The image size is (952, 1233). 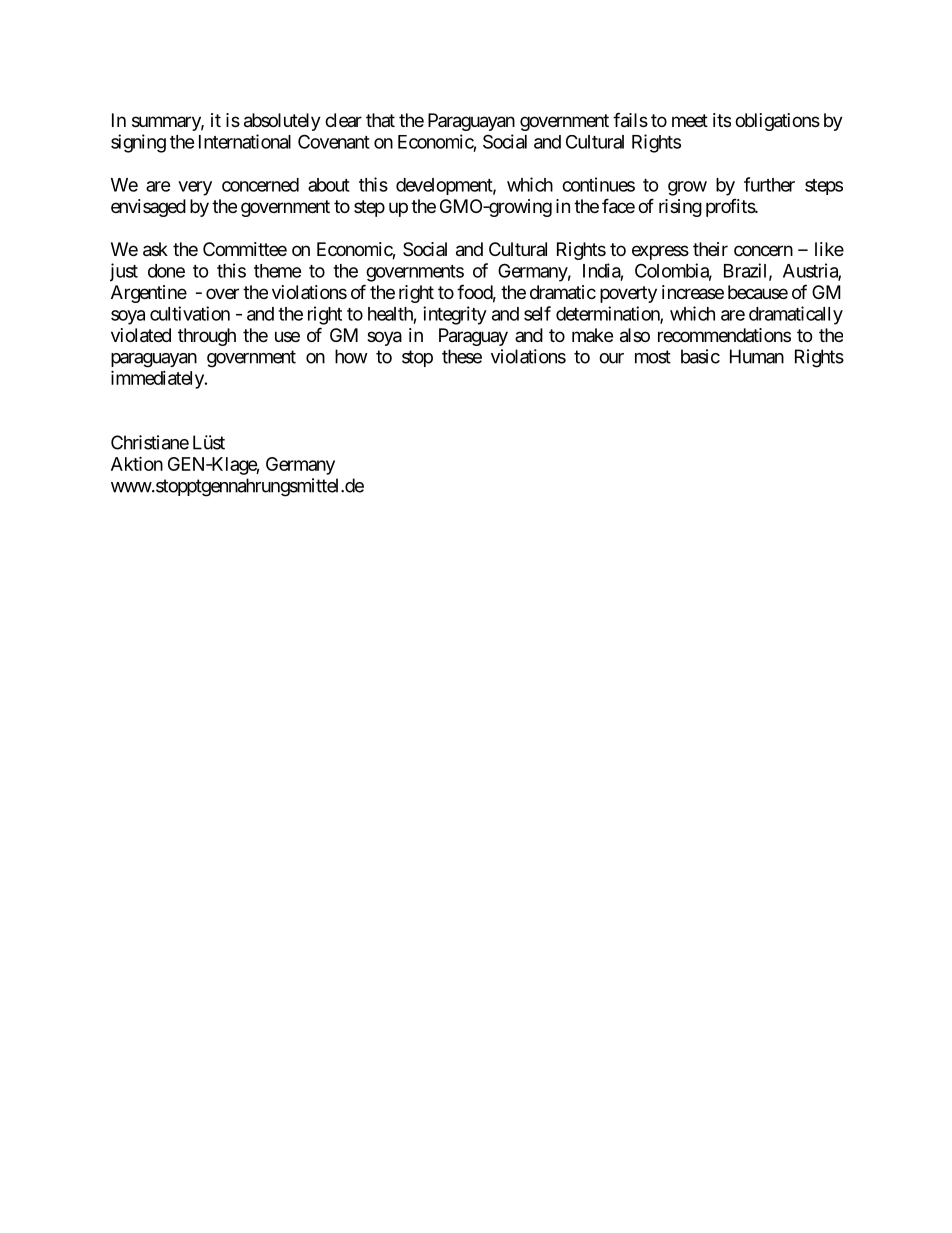 What do you see at coordinates (690, 120) in the image?
I see `meet` at bounding box center [690, 120].
